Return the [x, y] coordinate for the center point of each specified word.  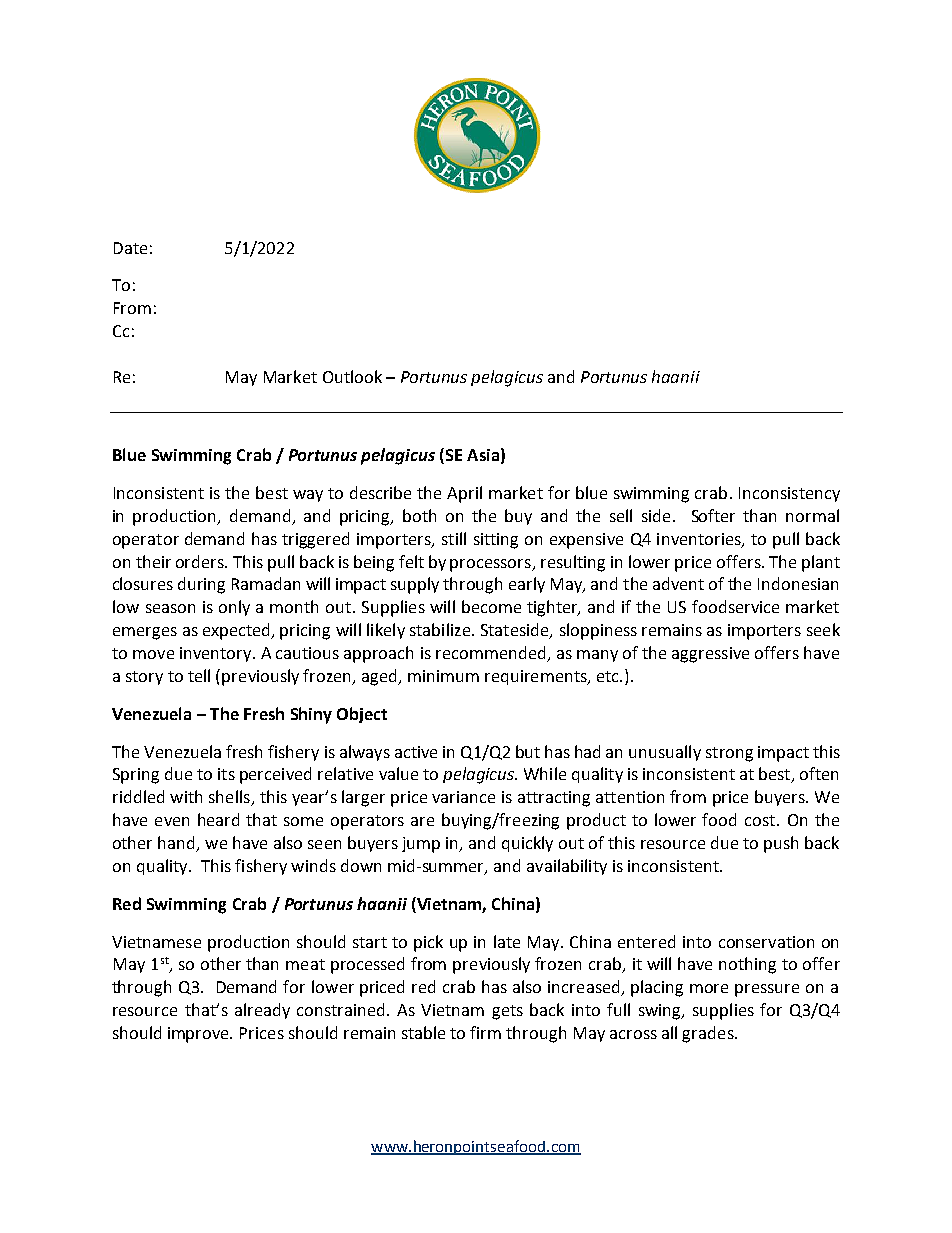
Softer [713, 515]
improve [200, 1035]
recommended [490, 652]
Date [130, 248]
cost [761, 820]
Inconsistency [789, 494]
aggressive [710, 655]
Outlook [352, 376]
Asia [483, 455]
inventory [217, 654]
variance [463, 797]
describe [380, 492]
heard [218, 819]
